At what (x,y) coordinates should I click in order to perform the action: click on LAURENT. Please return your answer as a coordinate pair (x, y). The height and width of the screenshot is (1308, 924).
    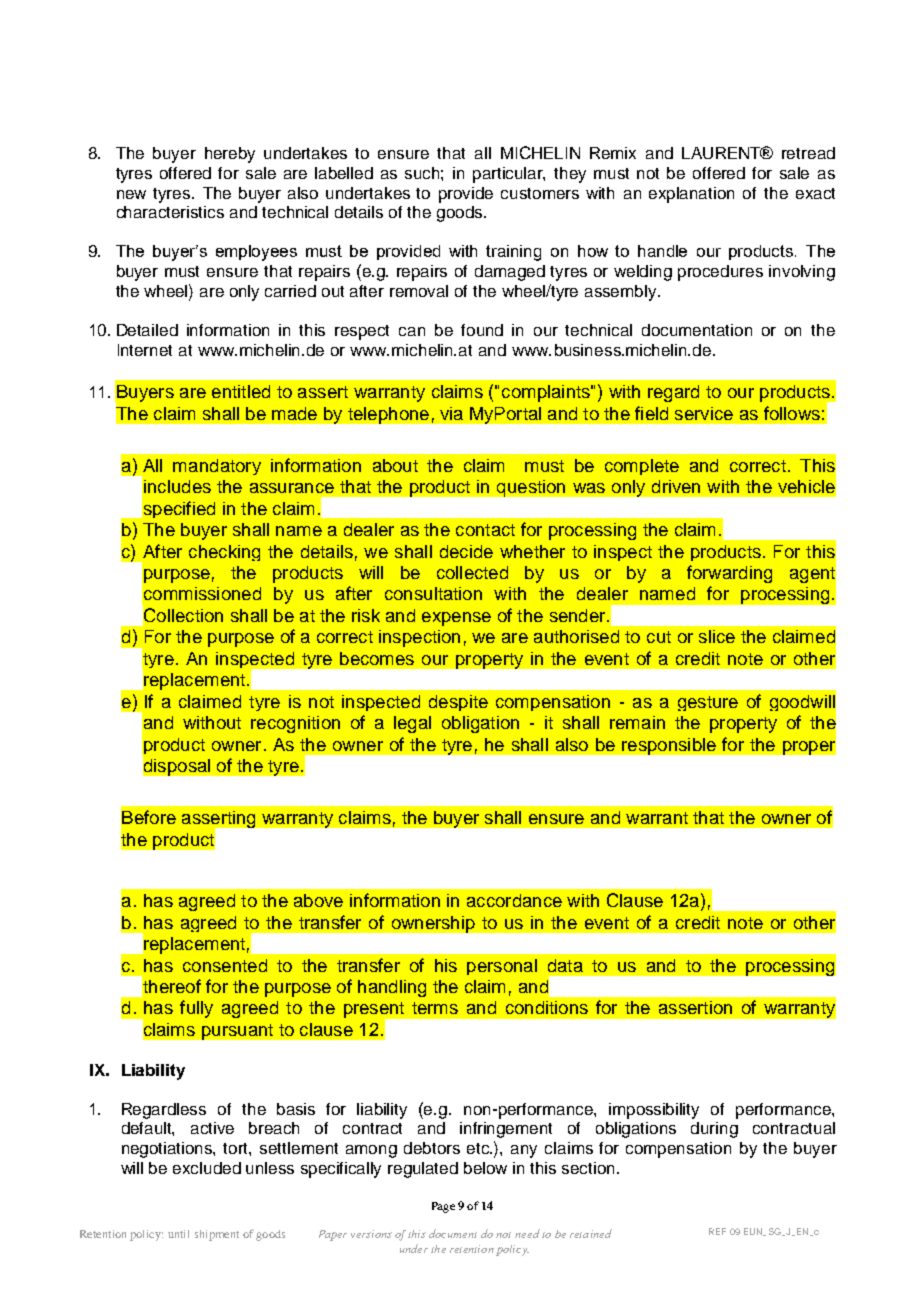
    Looking at the image, I should click on (722, 153).
